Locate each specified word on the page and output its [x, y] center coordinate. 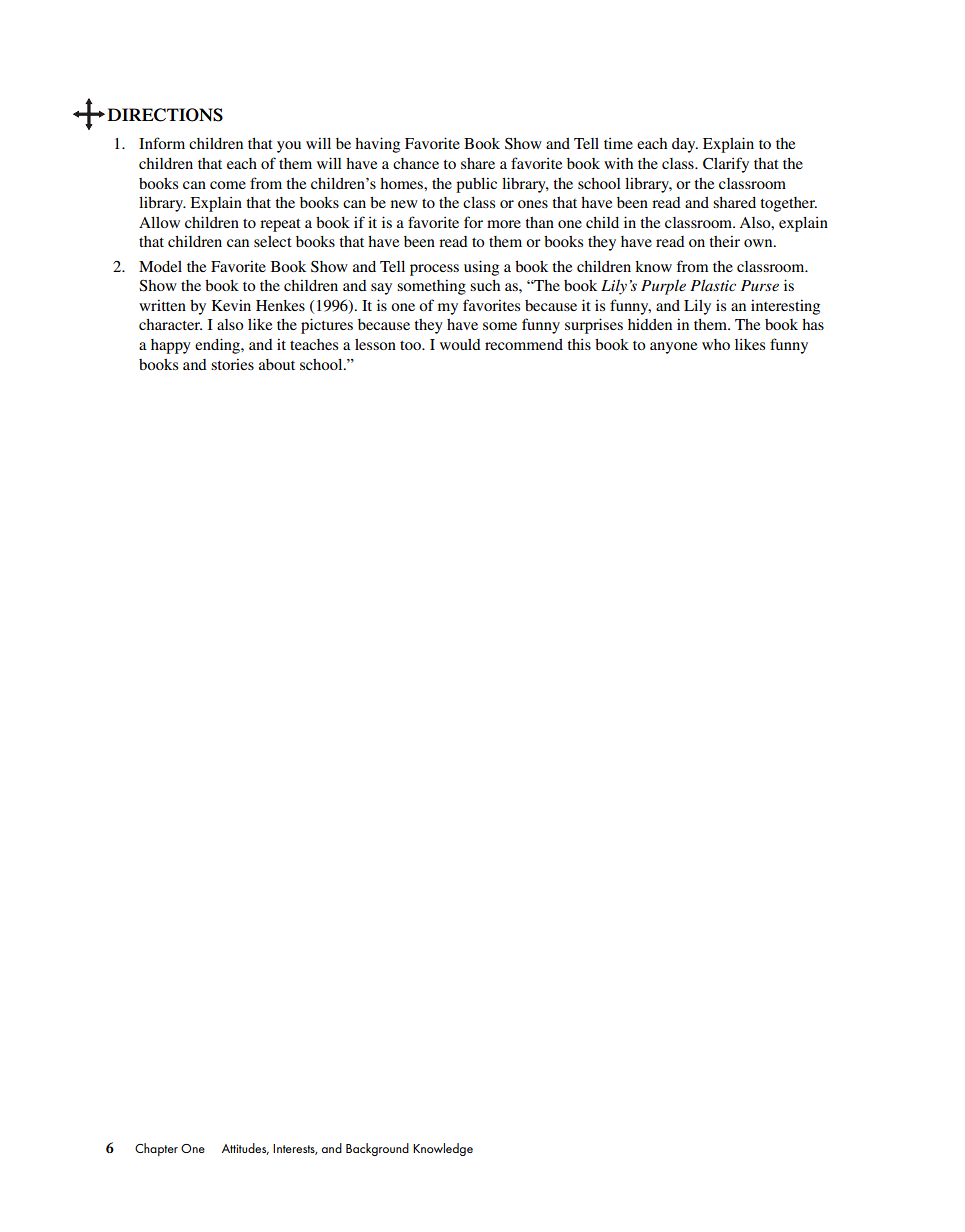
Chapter [156, 1149]
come [228, 185]
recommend [524, 344]
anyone [673, 348]
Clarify [726, 165]
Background [377, 1149]
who [716, 344]
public [476, 185]
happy [171, 346]
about [277, 364]
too [411, 345]
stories [232, 364]
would [460, 344]
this [579, 344]
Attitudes [245, 1149]
